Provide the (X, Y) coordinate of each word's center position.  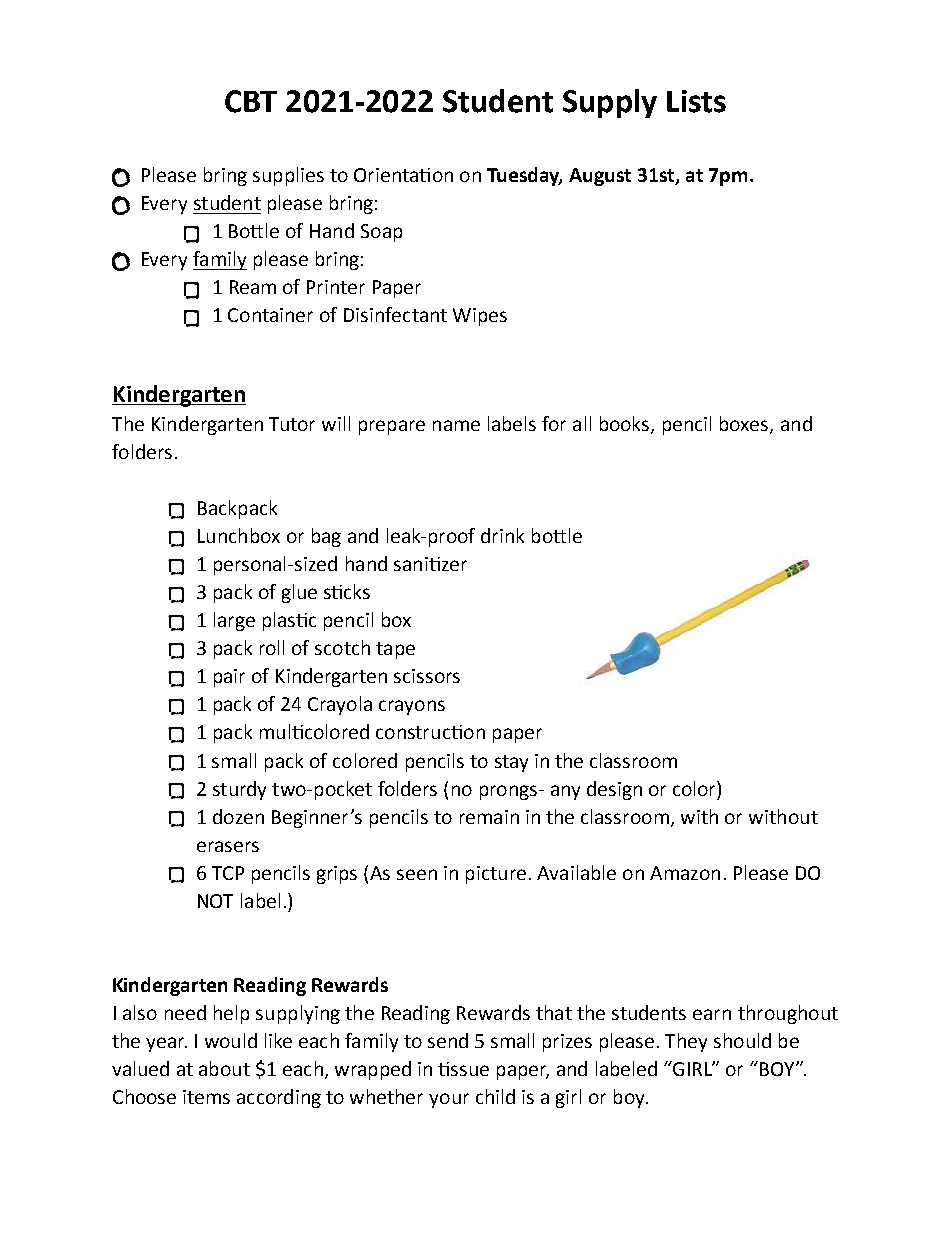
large (234, 621)
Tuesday (524, 176)
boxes (745, 425)
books (626, 425)
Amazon (685, 873)
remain (489, 817)
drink (502, 535)
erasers (228, 846)
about (224, 1068)
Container (270, 315)
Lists (696, 101)
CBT (251, 101)
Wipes (480, 317)
